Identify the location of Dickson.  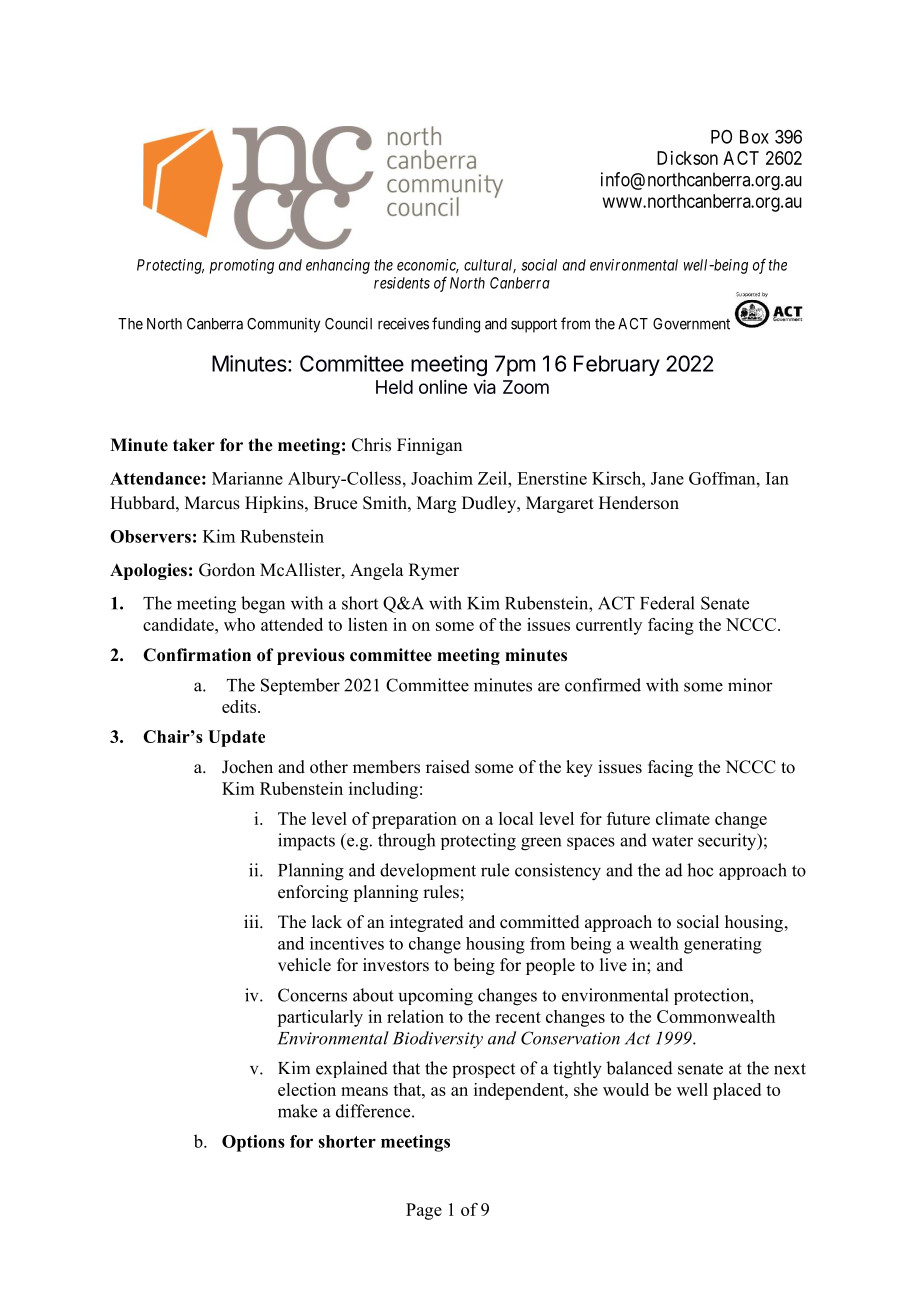
(687, 158).
